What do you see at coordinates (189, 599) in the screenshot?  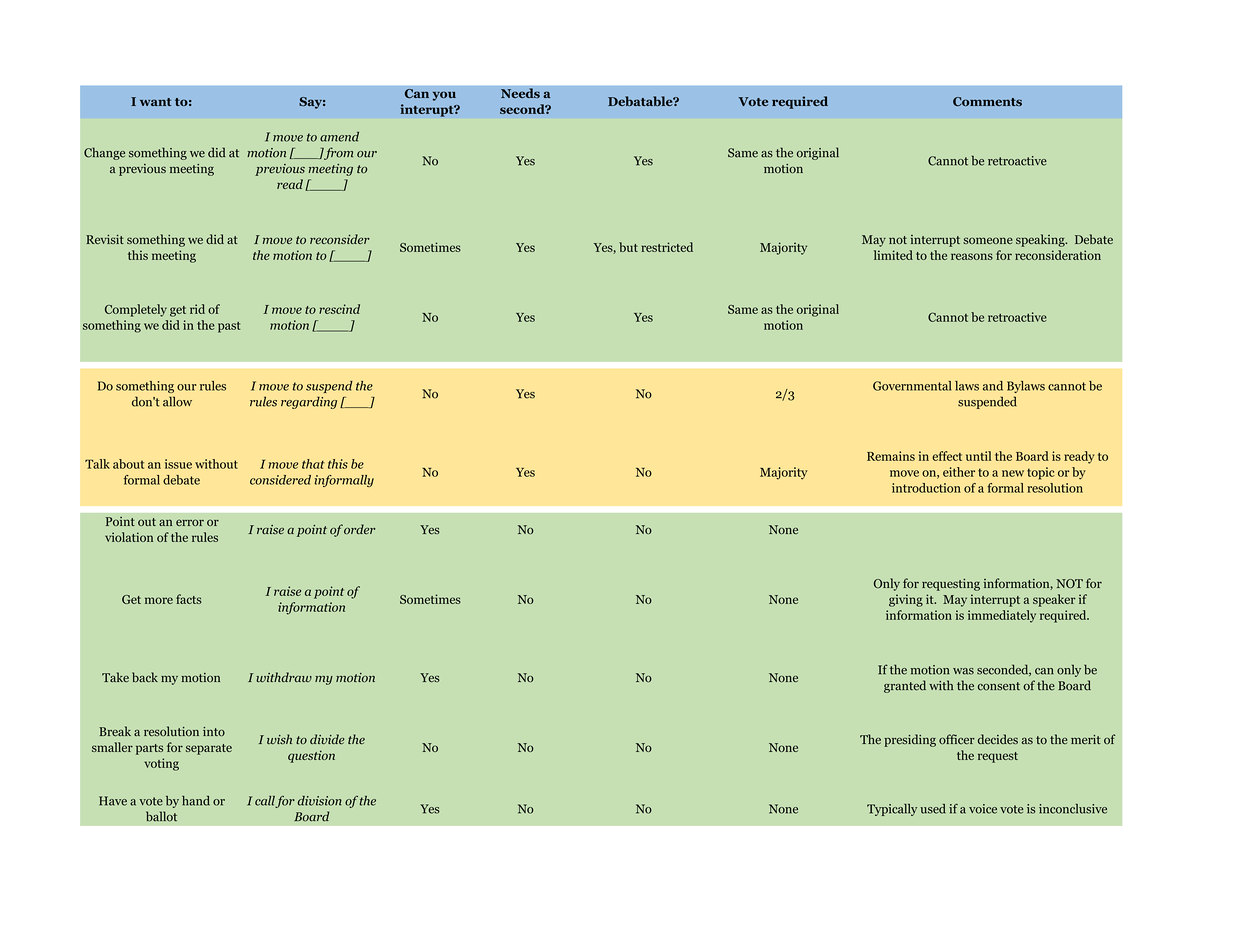 I see `facts` at bounding box center [189, 599].
